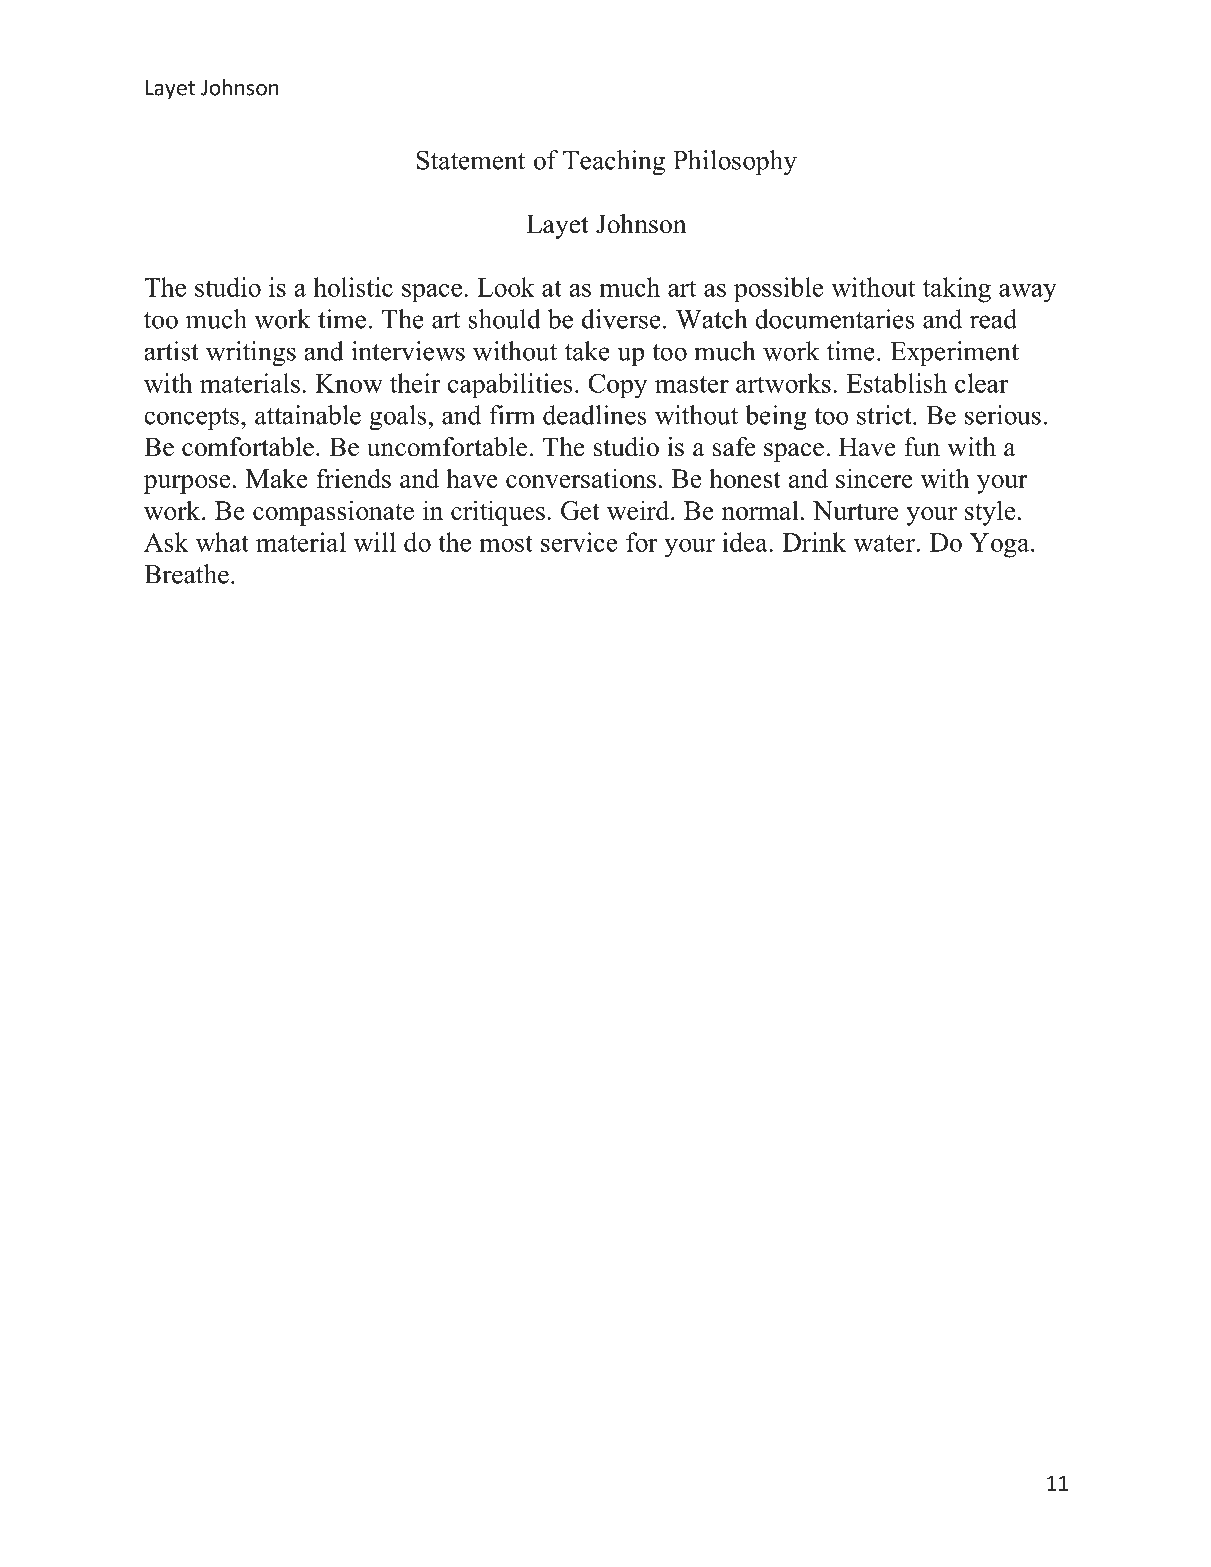  I want to click on writings, so click(251, 353).
